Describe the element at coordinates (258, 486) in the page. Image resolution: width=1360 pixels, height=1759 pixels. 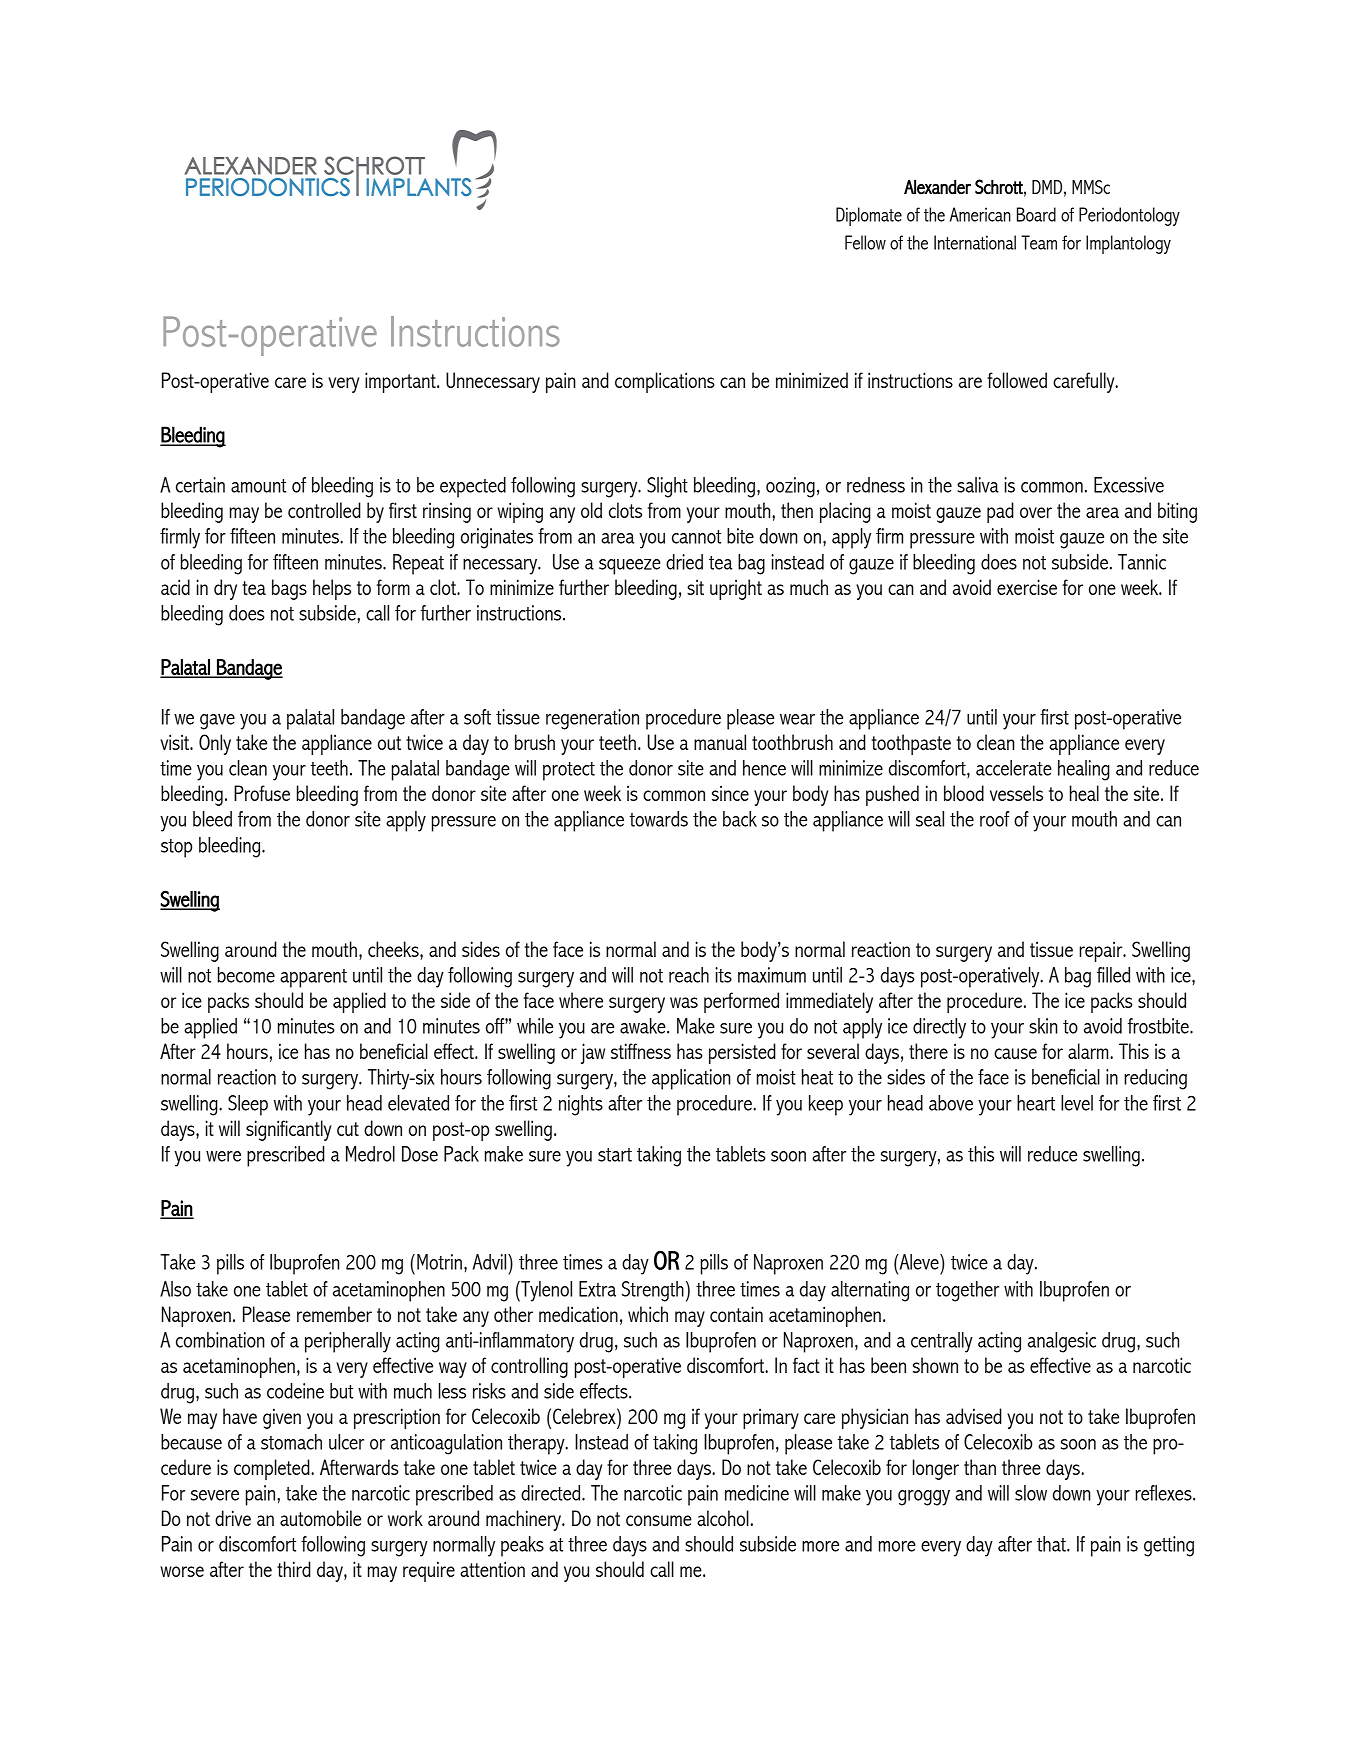
I see `amount` at that location.
